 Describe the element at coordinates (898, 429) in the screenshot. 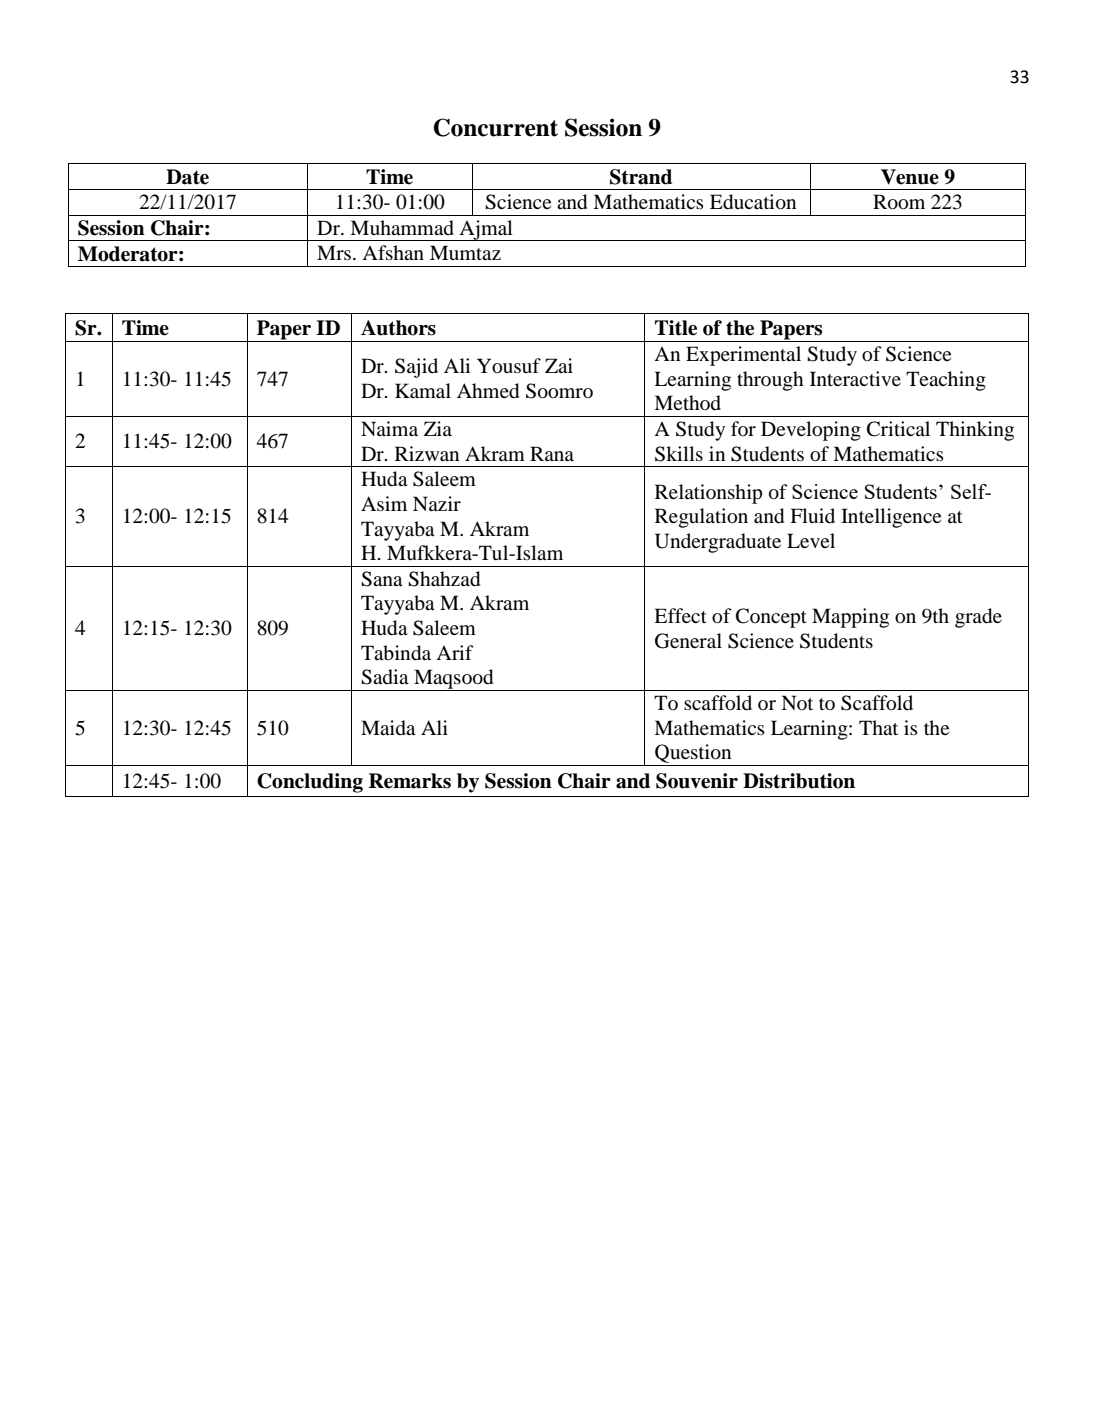

I see `Critical` at that location.
